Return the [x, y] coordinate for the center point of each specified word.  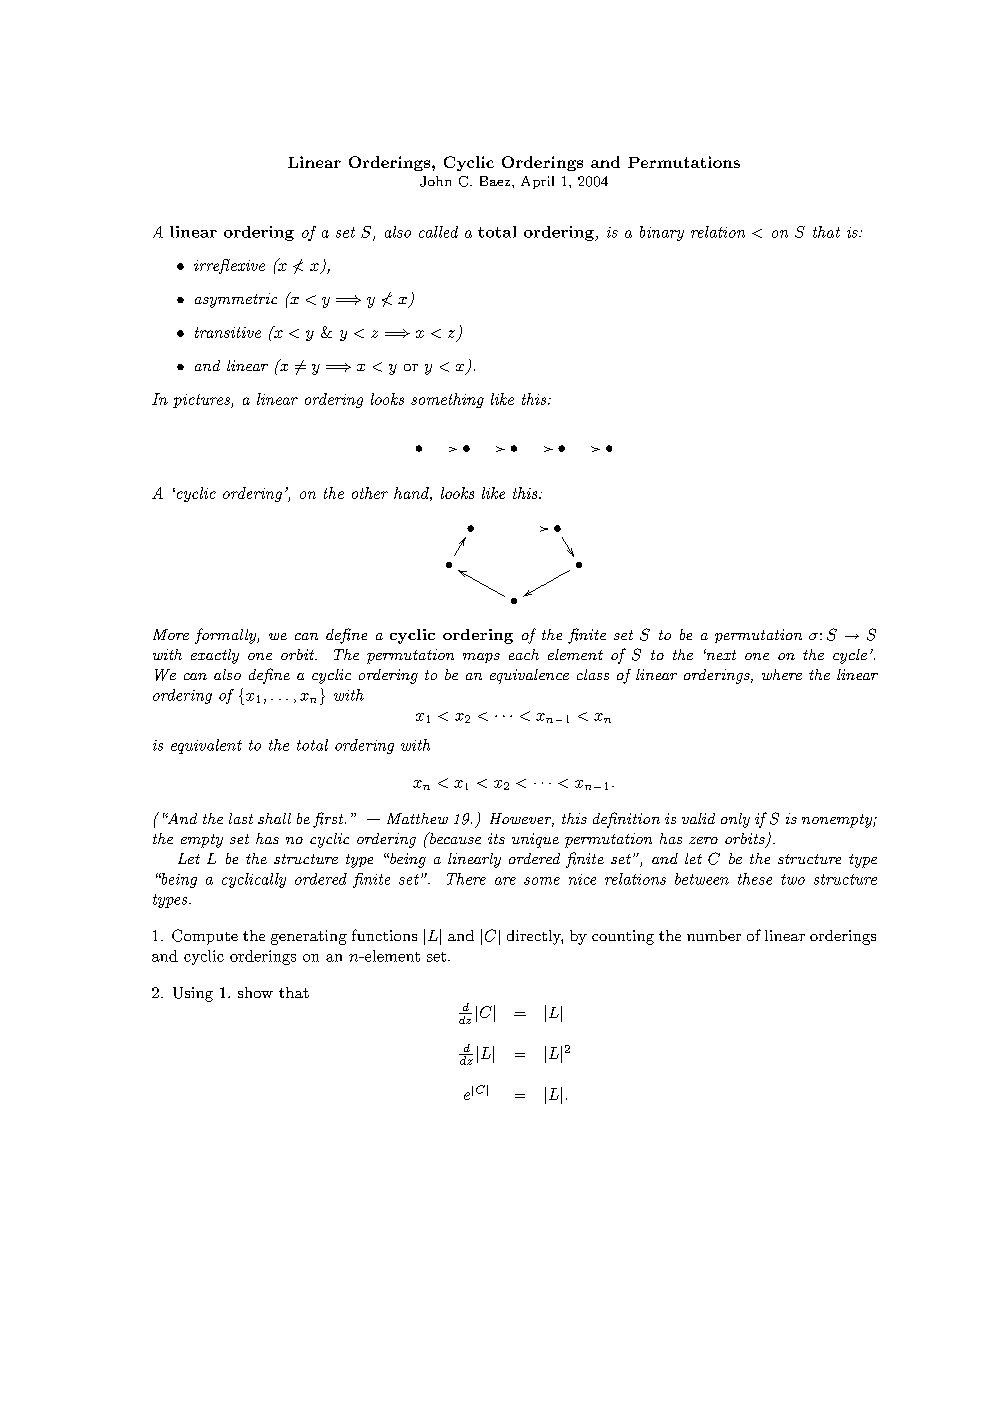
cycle [850, 656]
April [537, 182]
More [171, 634]
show [255, 992]
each [524, 654]
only [735, 820]
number [714, 935]
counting [623, 937]
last [241, 818]
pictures [202, 401]
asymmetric [236, 300]
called [438, 232]
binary [662, 233]
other [370, 493]
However [522, 820]
